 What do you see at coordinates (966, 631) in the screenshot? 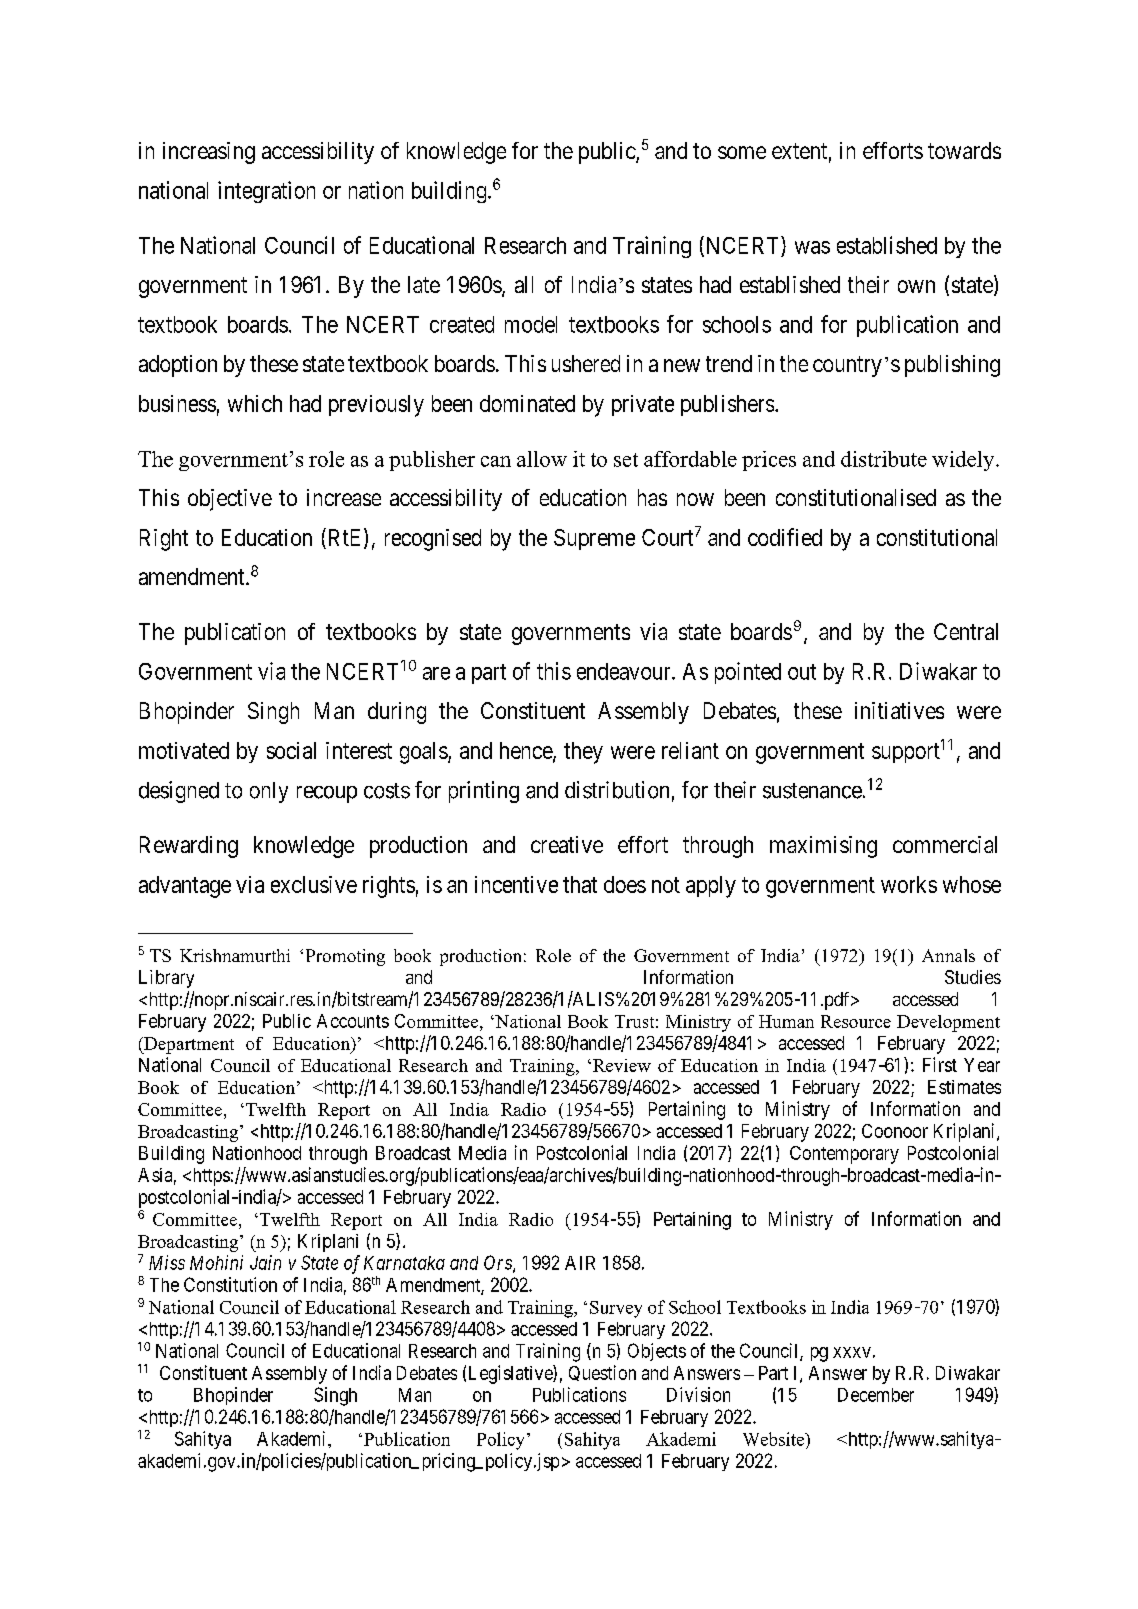
I see `Central` at bounding box center [966, 631].
